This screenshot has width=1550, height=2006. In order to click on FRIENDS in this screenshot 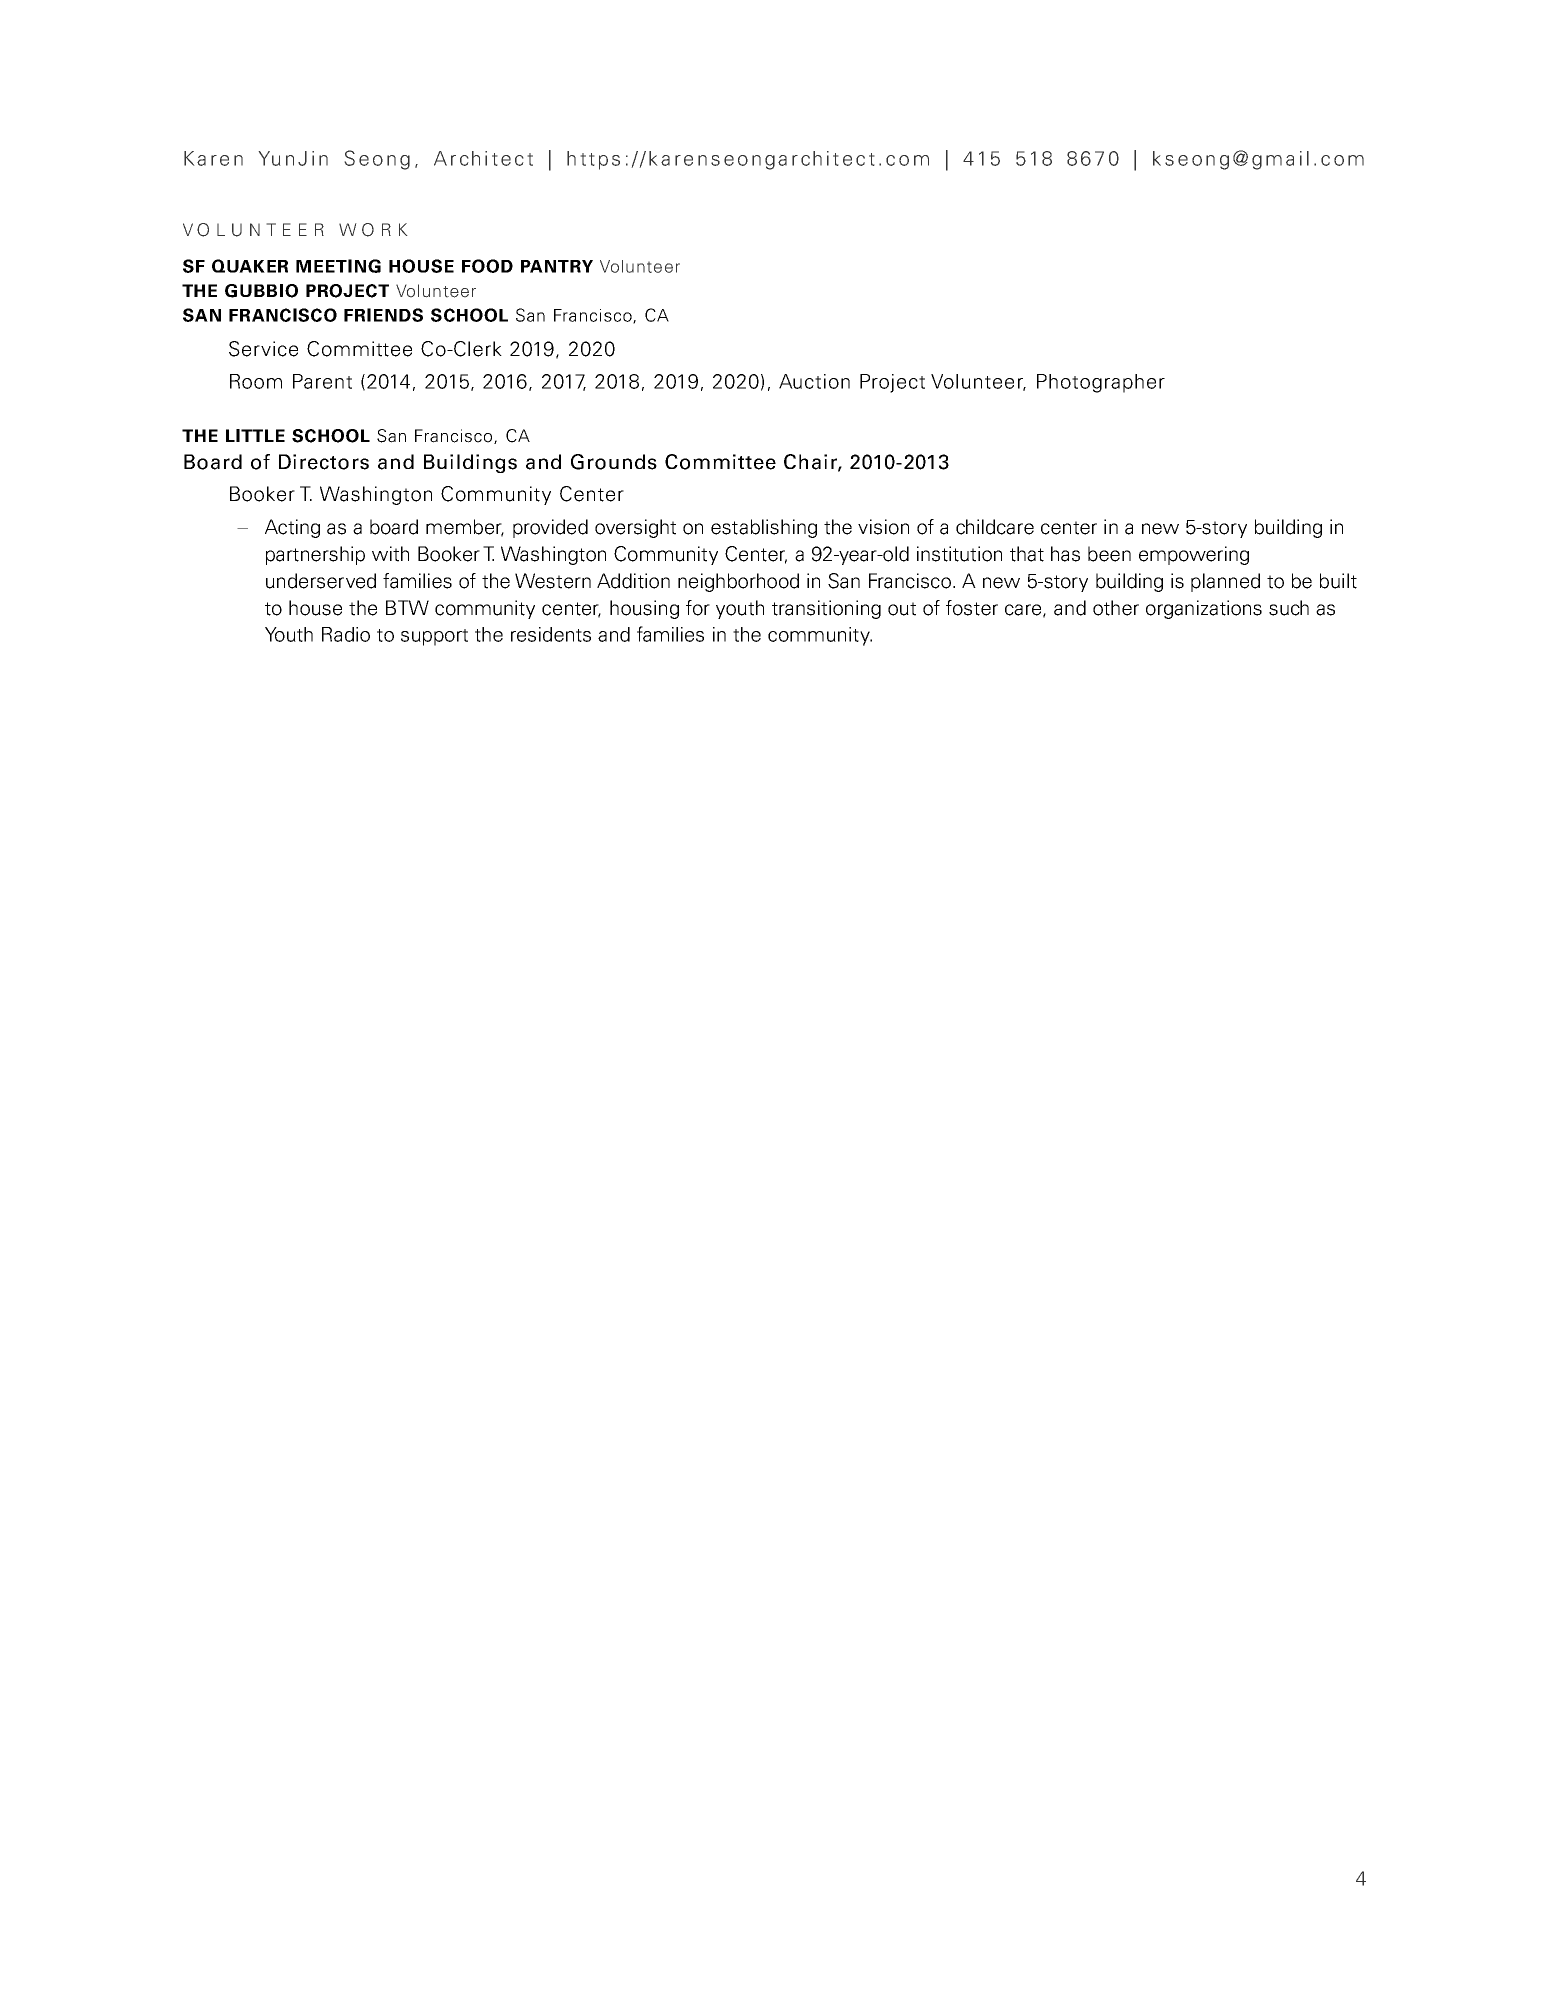, I will do `click(383, 315)`.
